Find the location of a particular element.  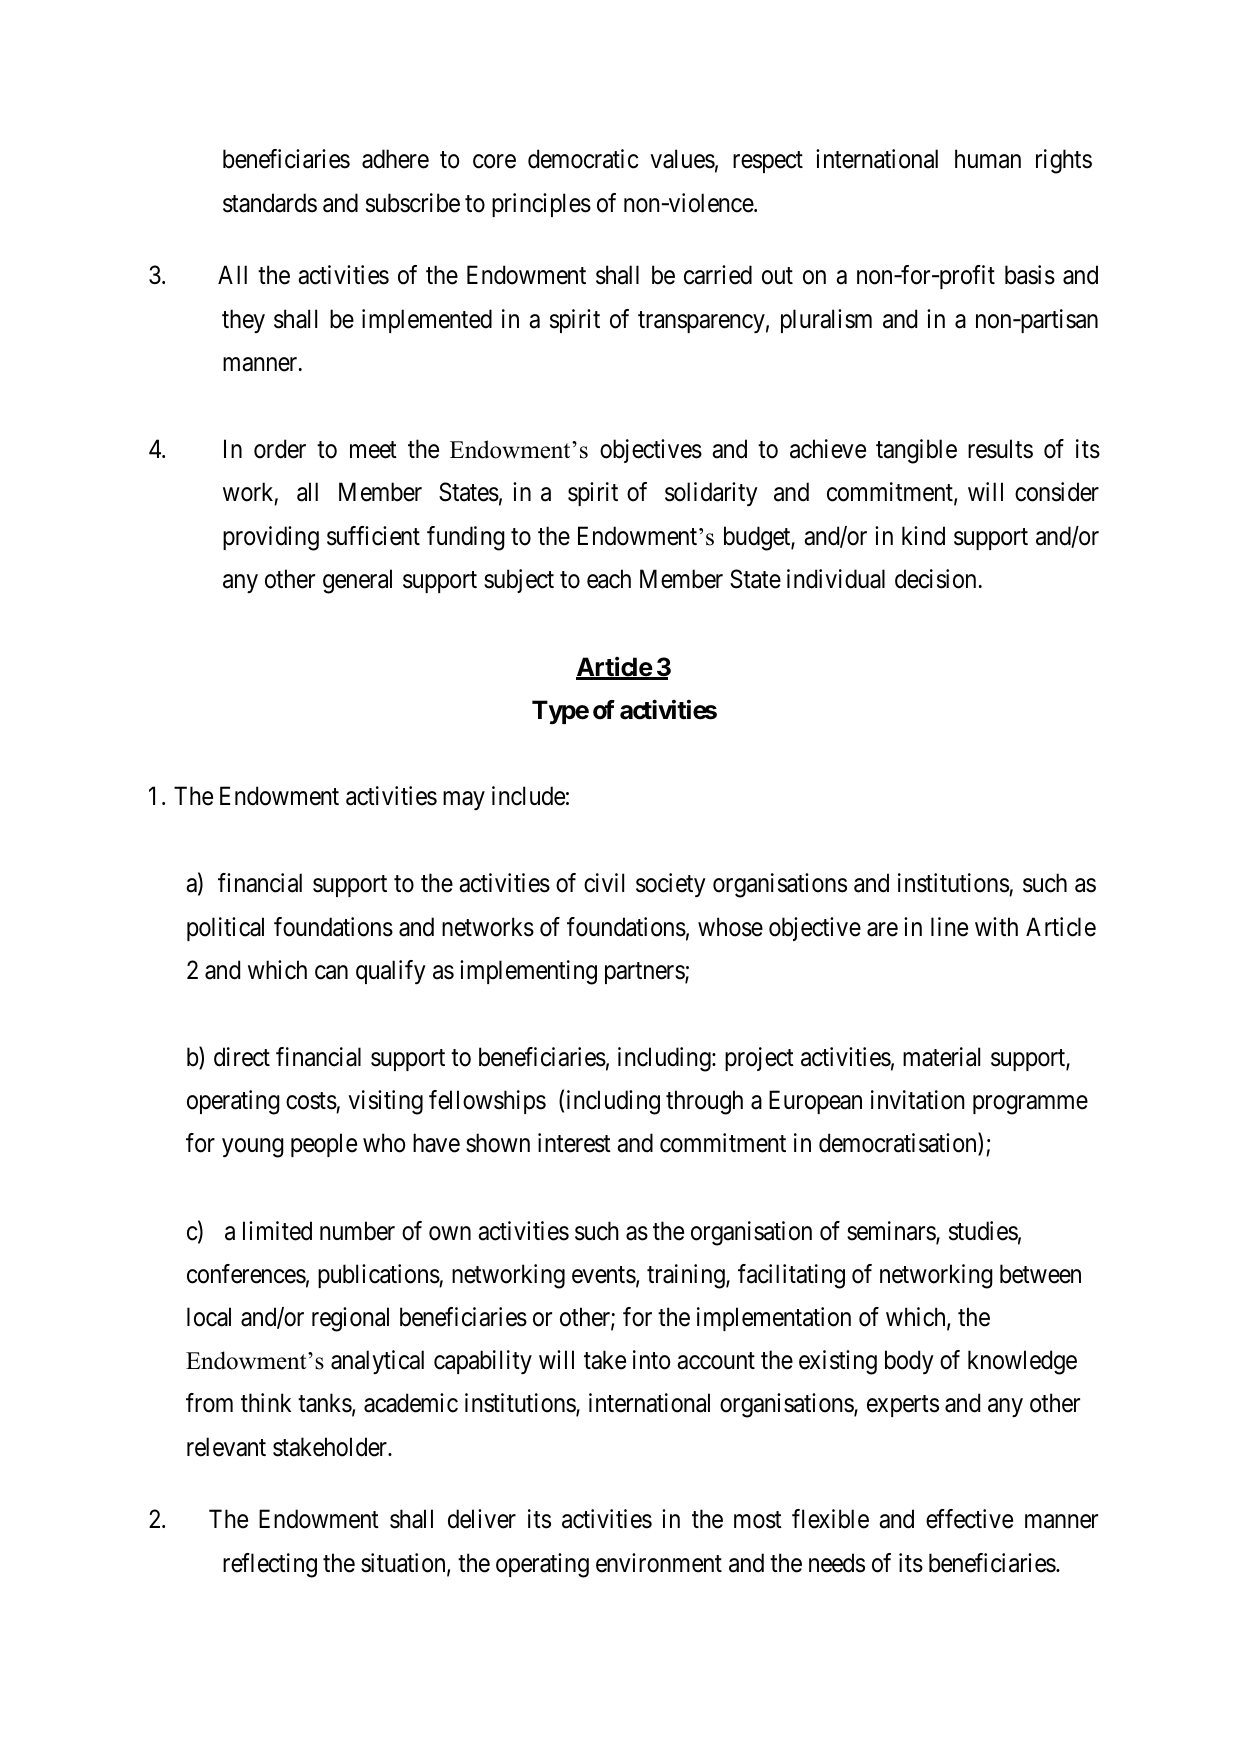

through is located at coordinates (704, 1102).
